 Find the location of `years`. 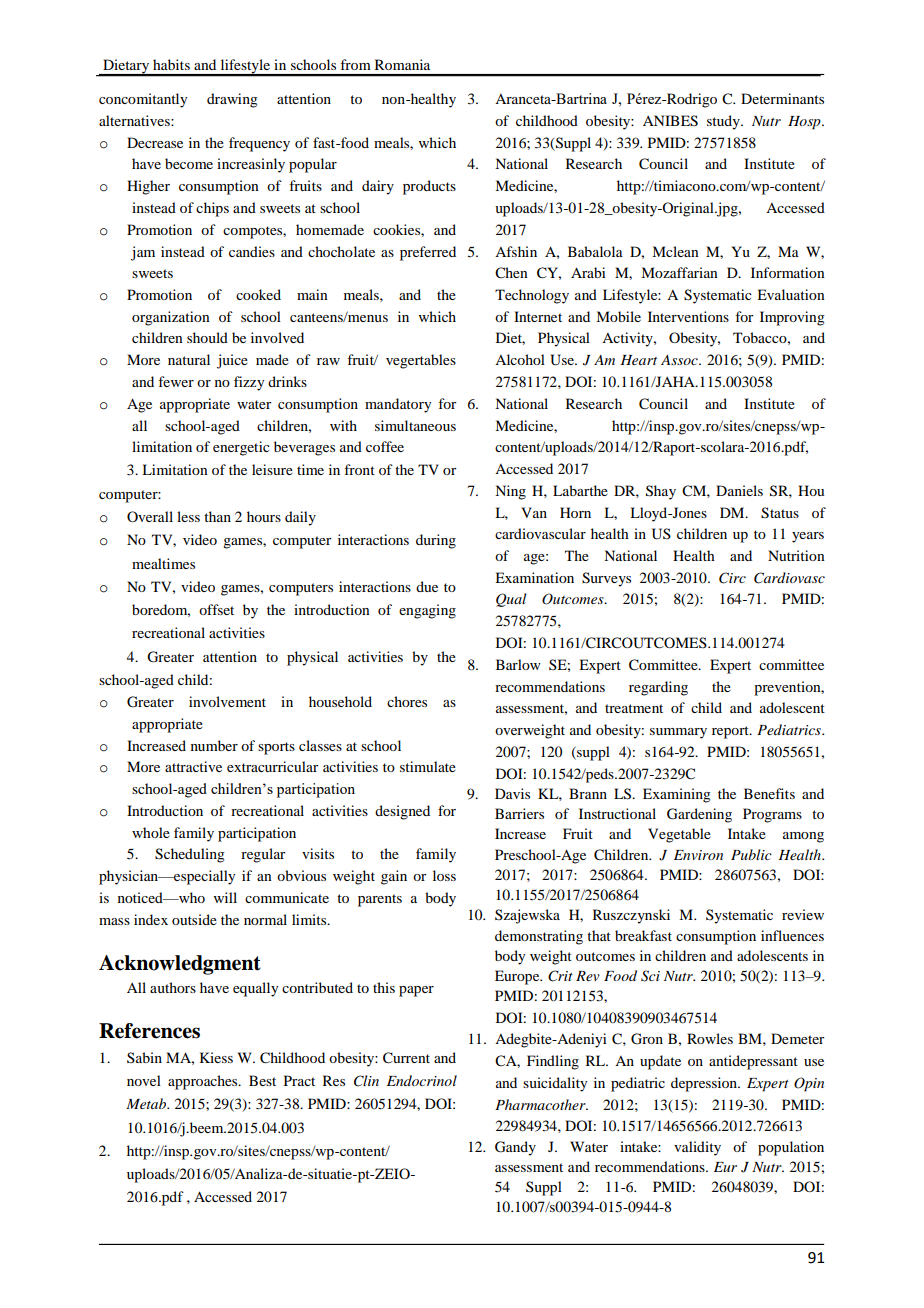

years is located at coordinates (808, 537).
